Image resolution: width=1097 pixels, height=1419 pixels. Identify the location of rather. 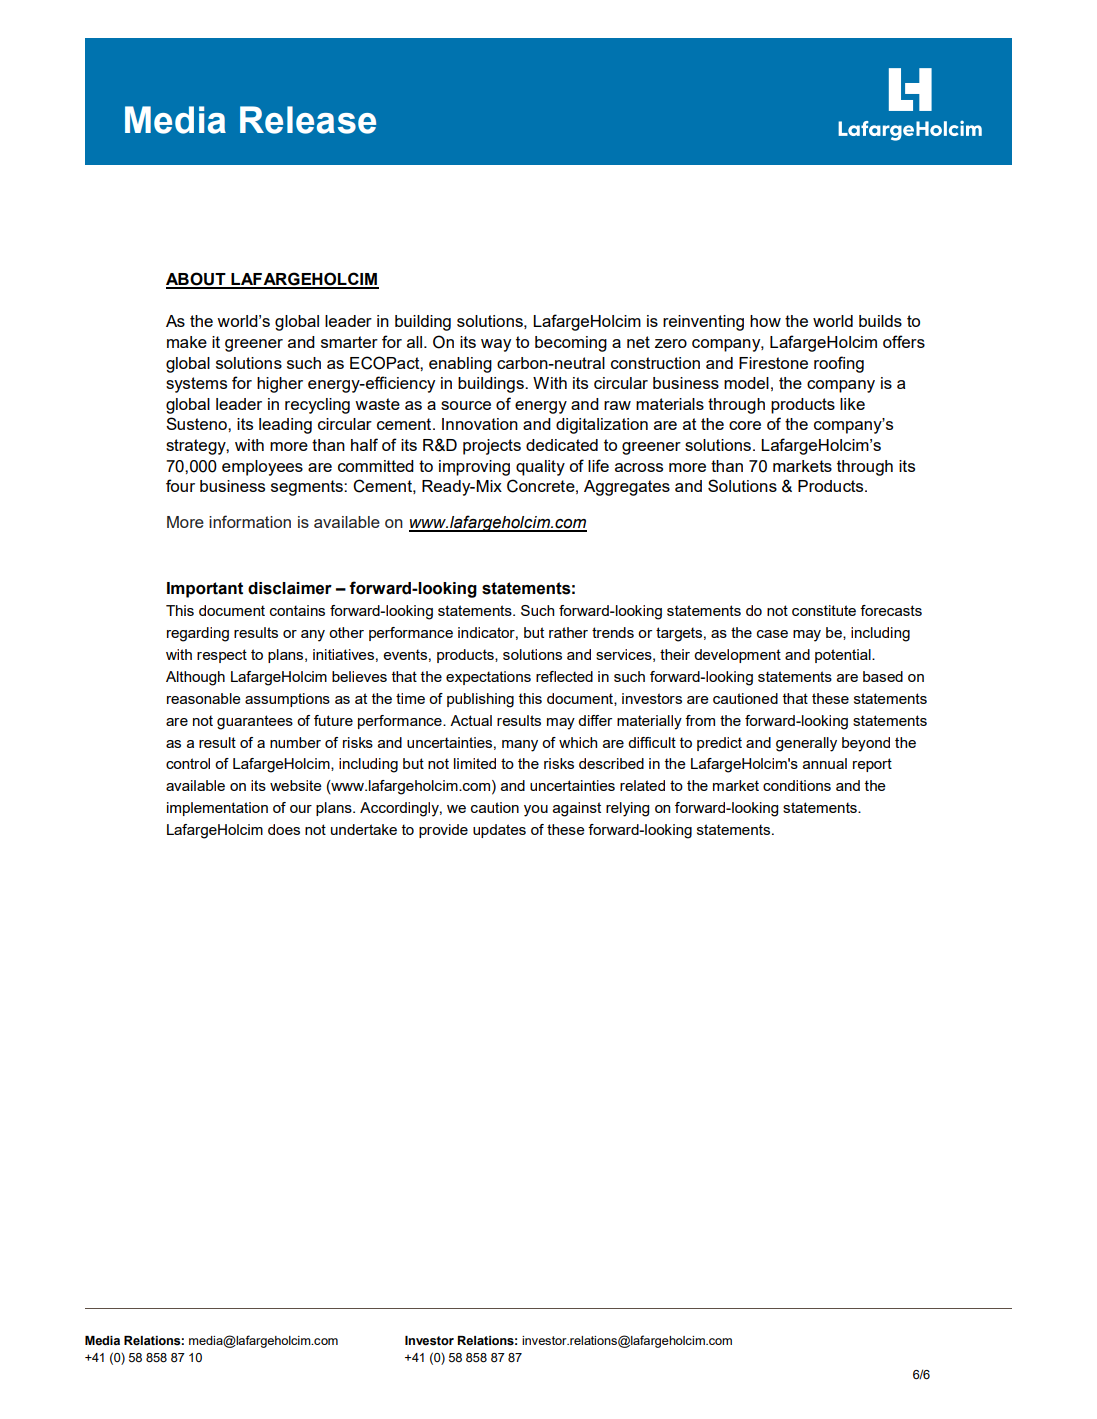
(568, 632).
